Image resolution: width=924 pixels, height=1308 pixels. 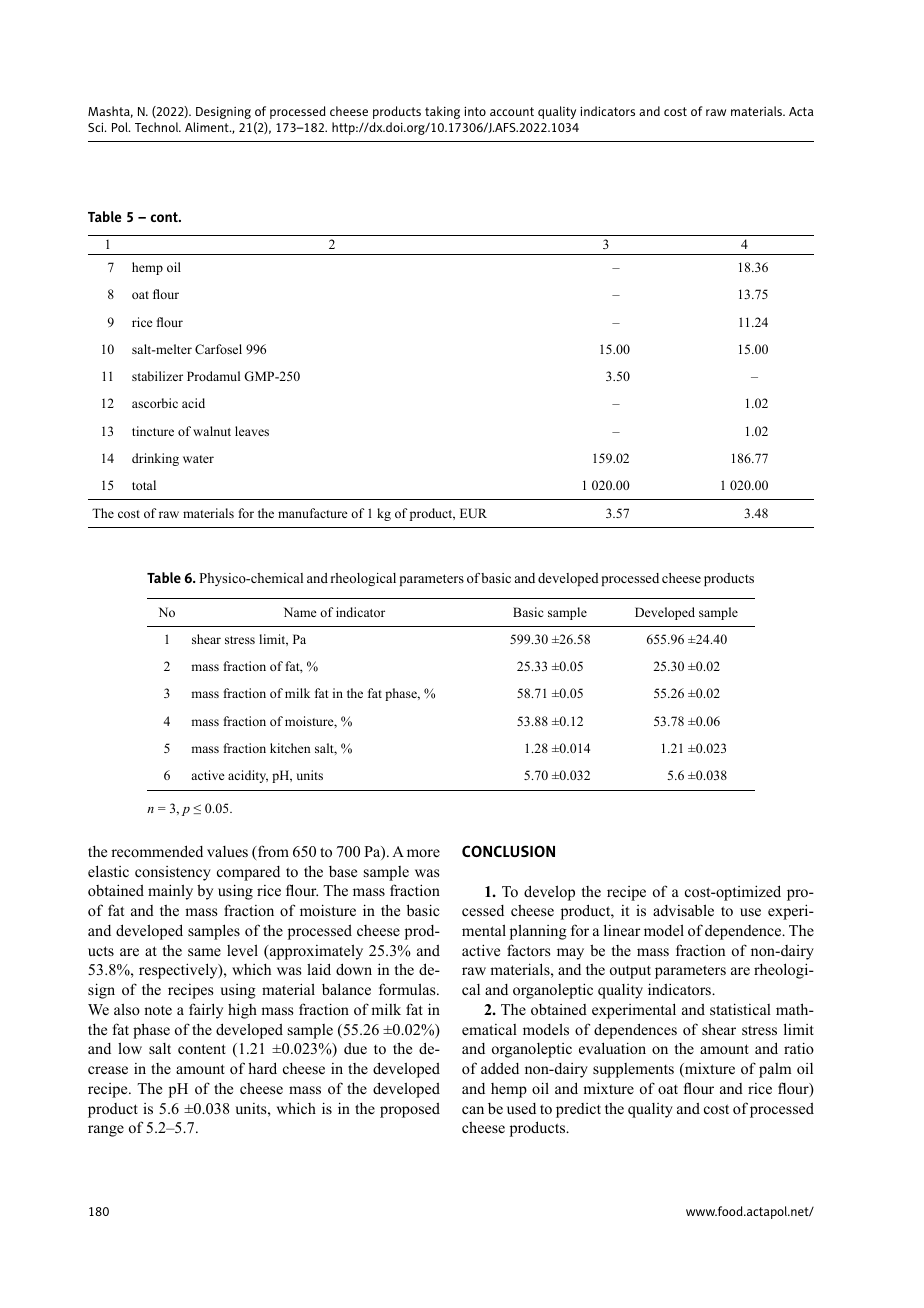 I want to click on account, so click(x=512, y=111).
